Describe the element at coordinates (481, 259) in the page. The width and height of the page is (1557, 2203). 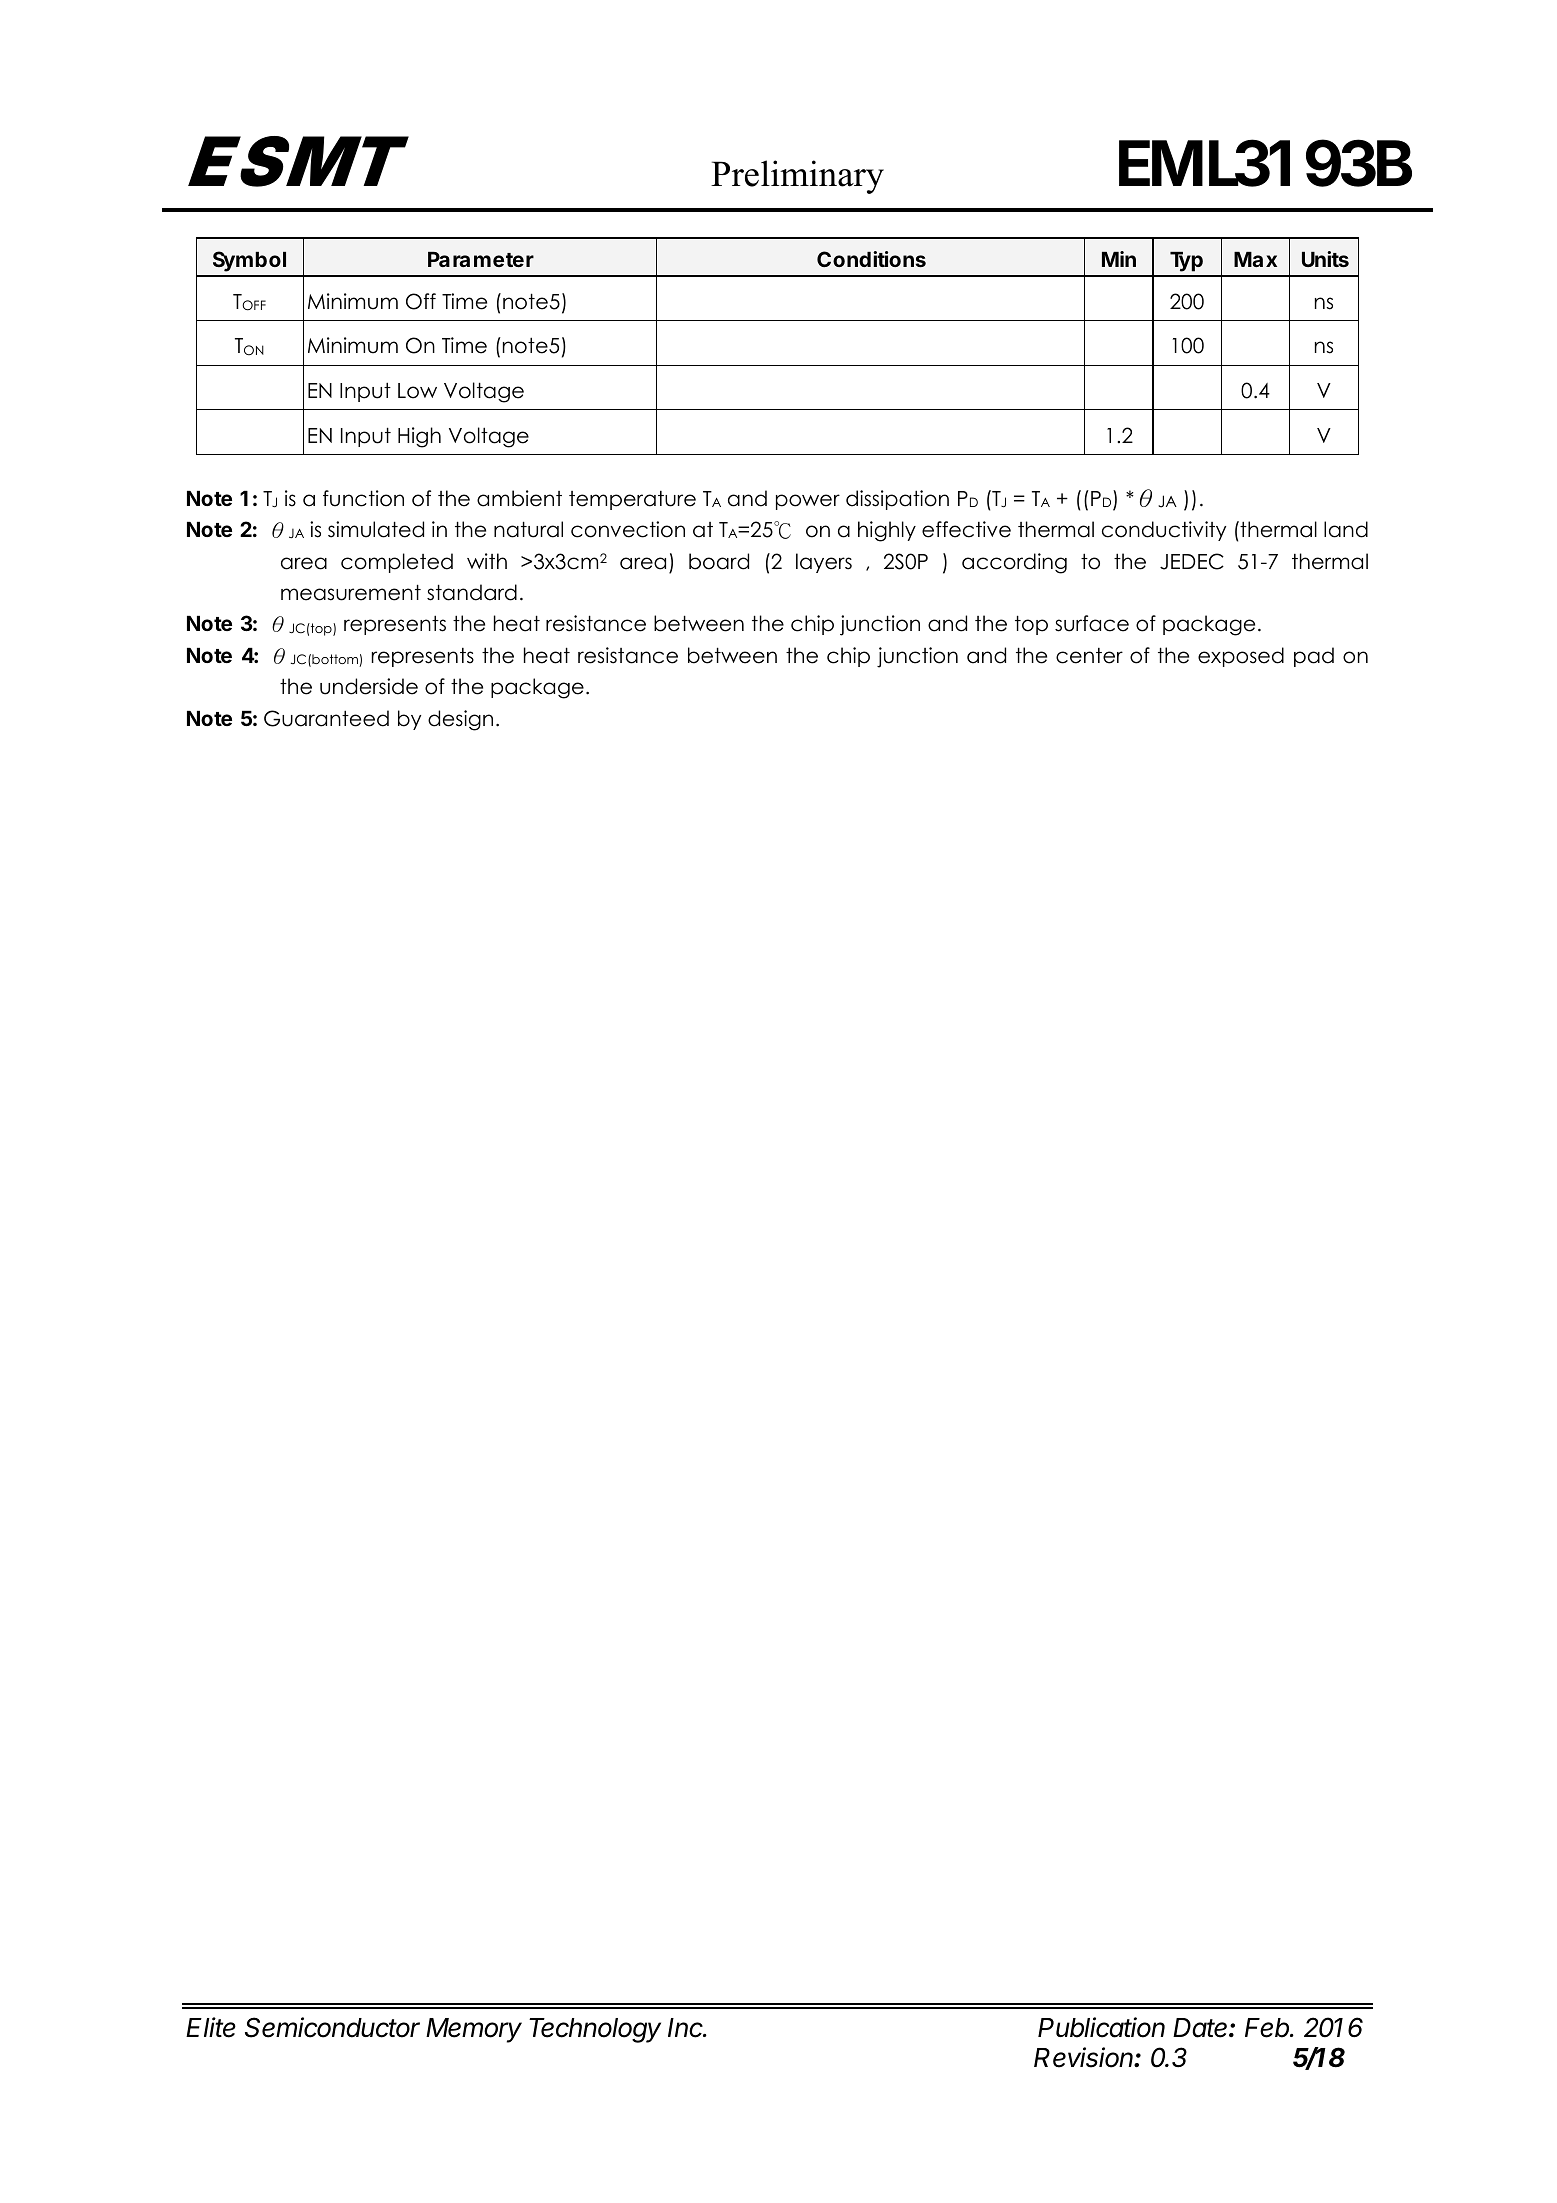
I see `Parameter` at that location.
